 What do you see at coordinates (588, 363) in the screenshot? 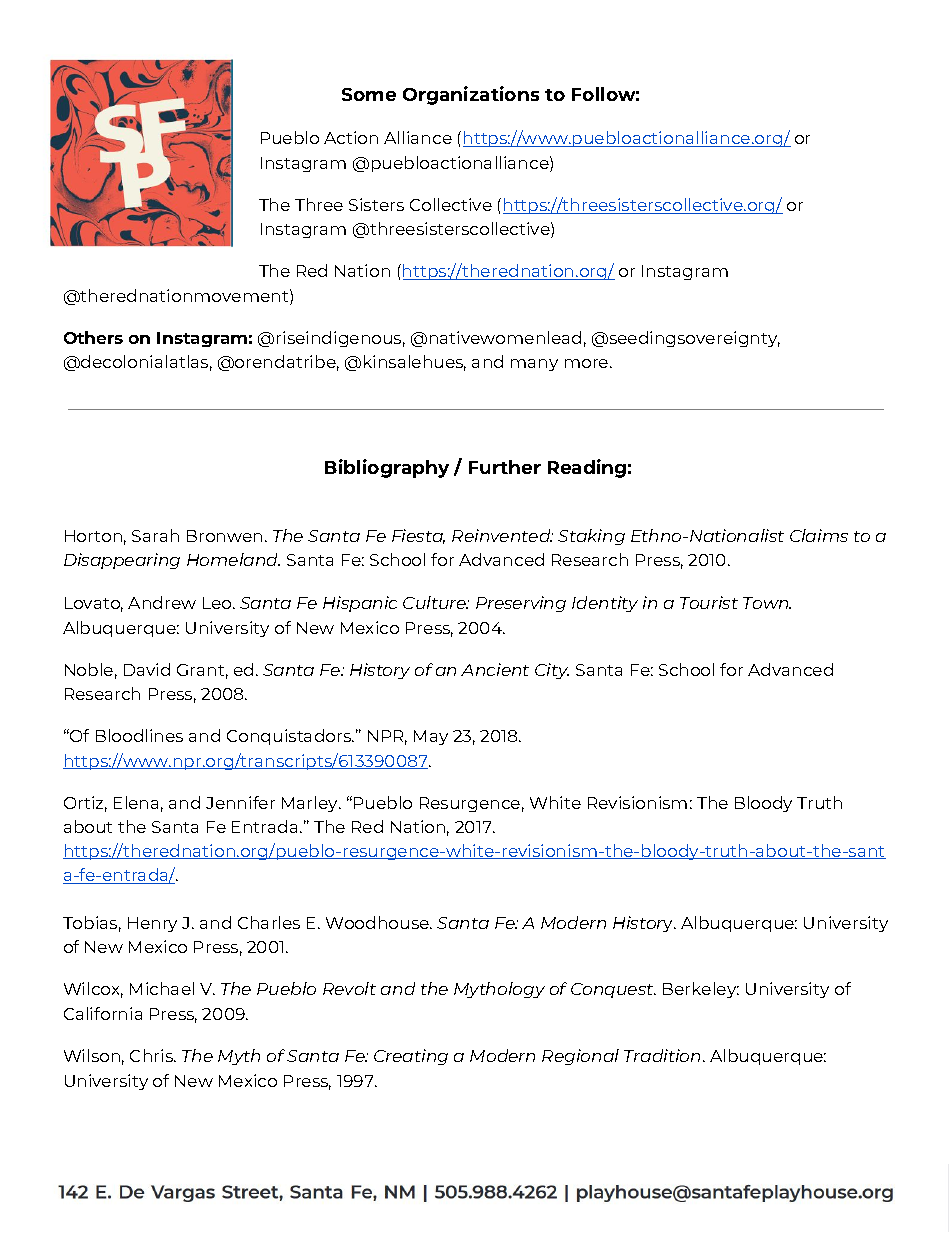
I see `more` at bounding box center [588, 363].
